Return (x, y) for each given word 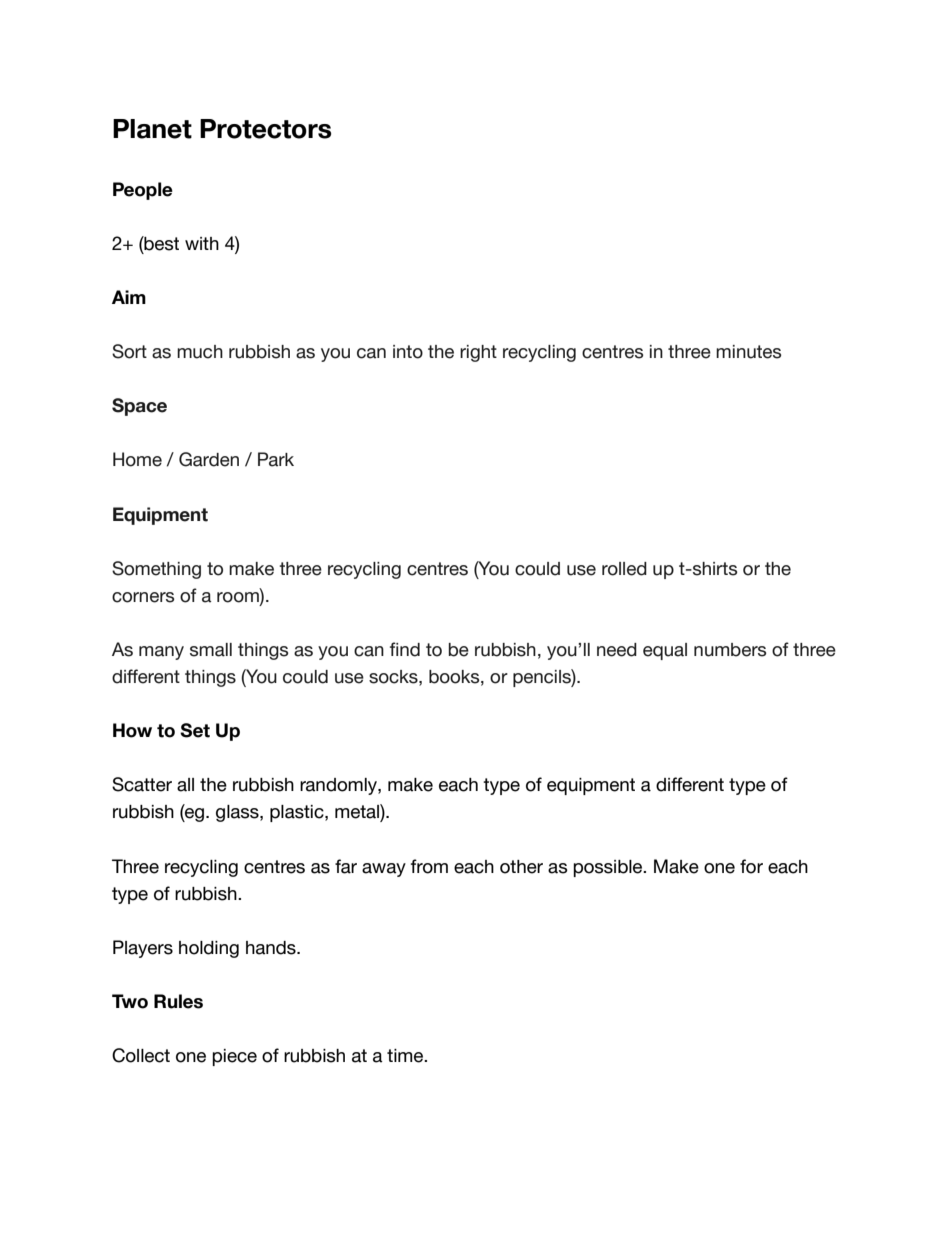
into (408, 352)
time (406, 1056)
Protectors (265, 129)
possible (609, 868)
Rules (178, 1001)
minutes (748, 352)
